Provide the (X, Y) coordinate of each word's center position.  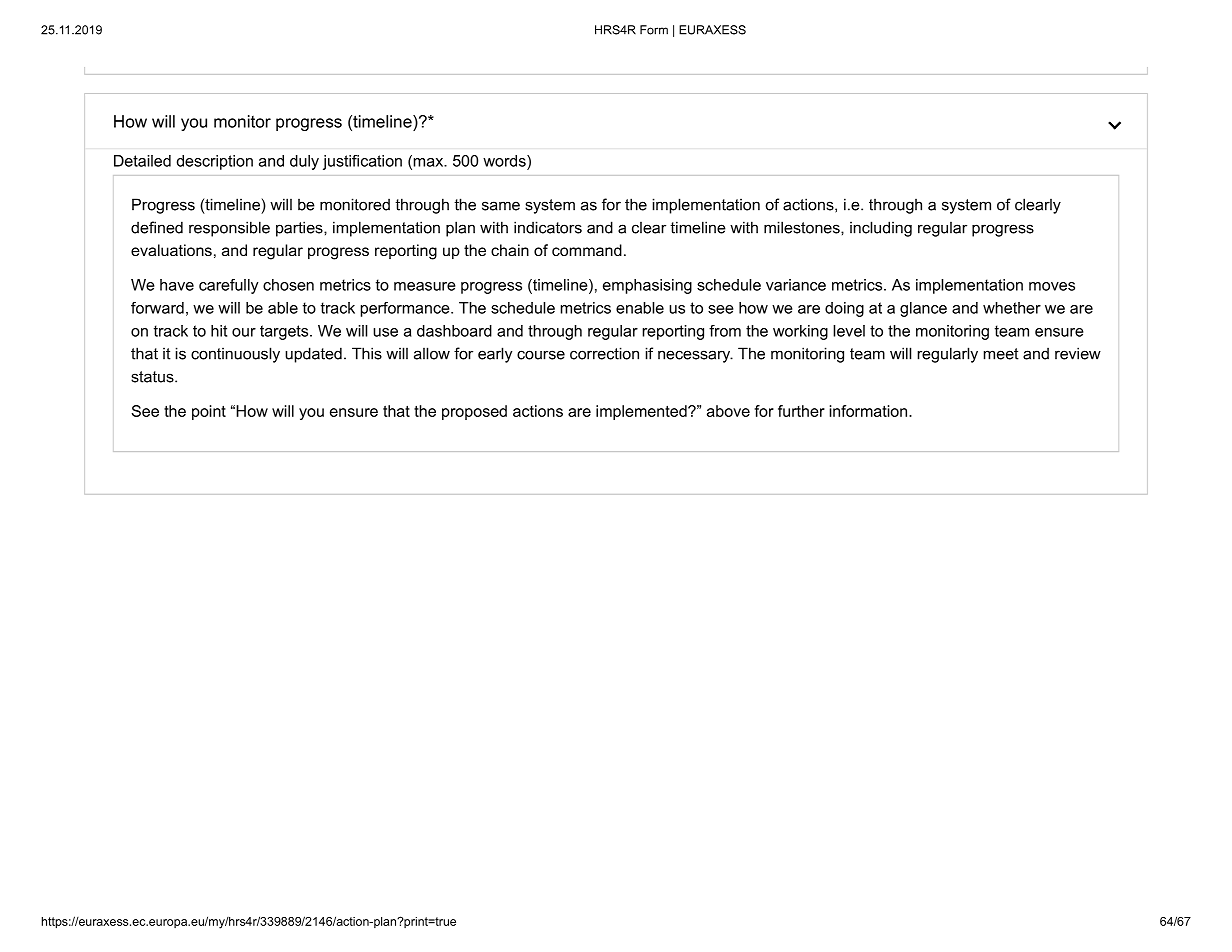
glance (923, 309)
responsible (229, 229)
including (881, 229)
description (215, 162)
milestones (803, 227)
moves (1052, 286)
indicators (548, 227)
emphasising (647, 286)
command (587, 250)
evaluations (171, 250)
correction (604, 353)
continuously (235, 355)
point (209, 412)
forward (157, 308)
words (505, 161)
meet (1001, 354)
